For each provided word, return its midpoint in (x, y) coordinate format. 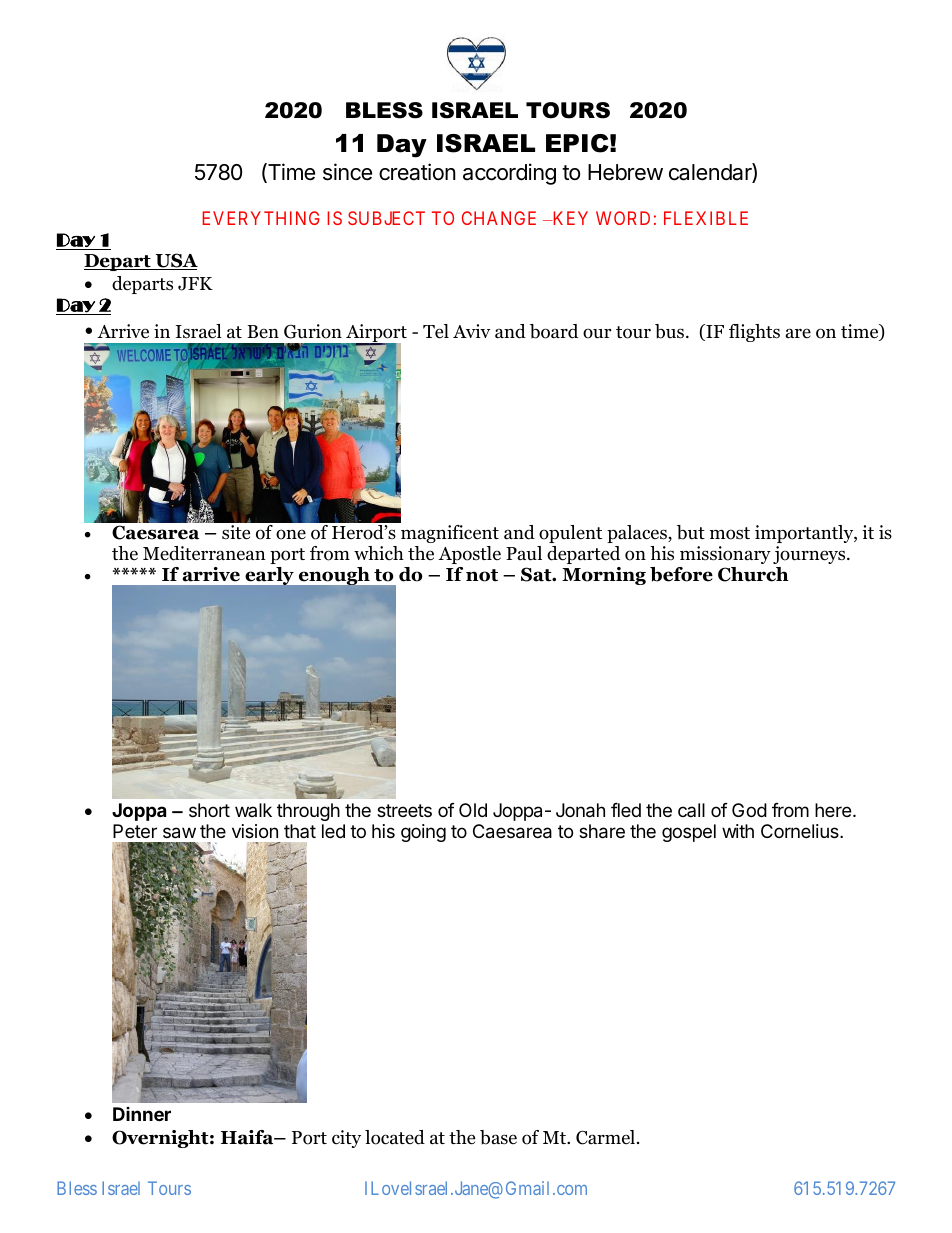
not (482, 575)
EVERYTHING (261, 218)
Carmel (607, 1137)
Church (753, 574)
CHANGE (499, 218)
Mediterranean (204, 553)
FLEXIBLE (706, 218)
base (498, 1137)
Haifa (248, 1137)
